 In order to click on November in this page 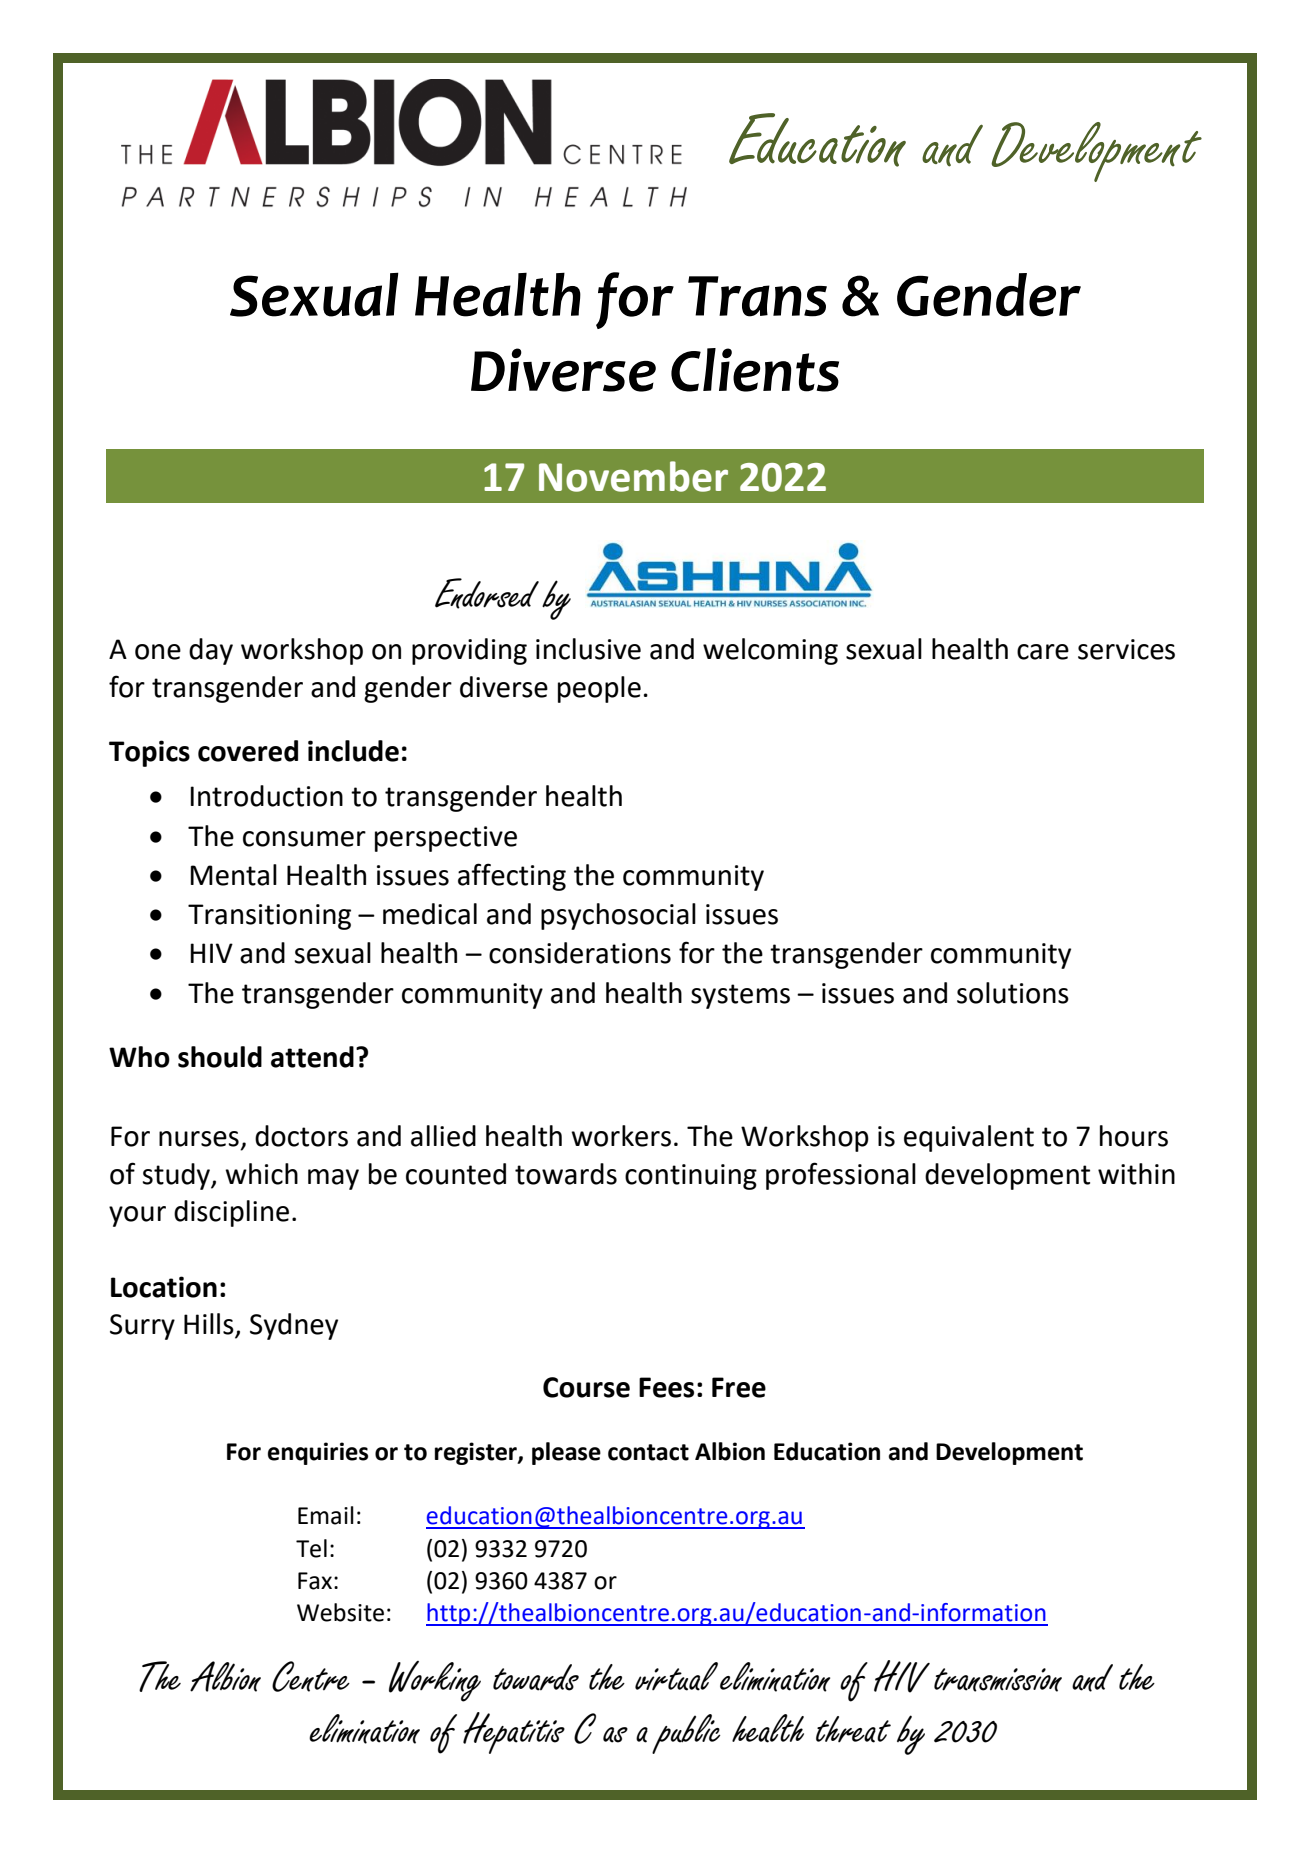, I will do `click(633, 476)`.
